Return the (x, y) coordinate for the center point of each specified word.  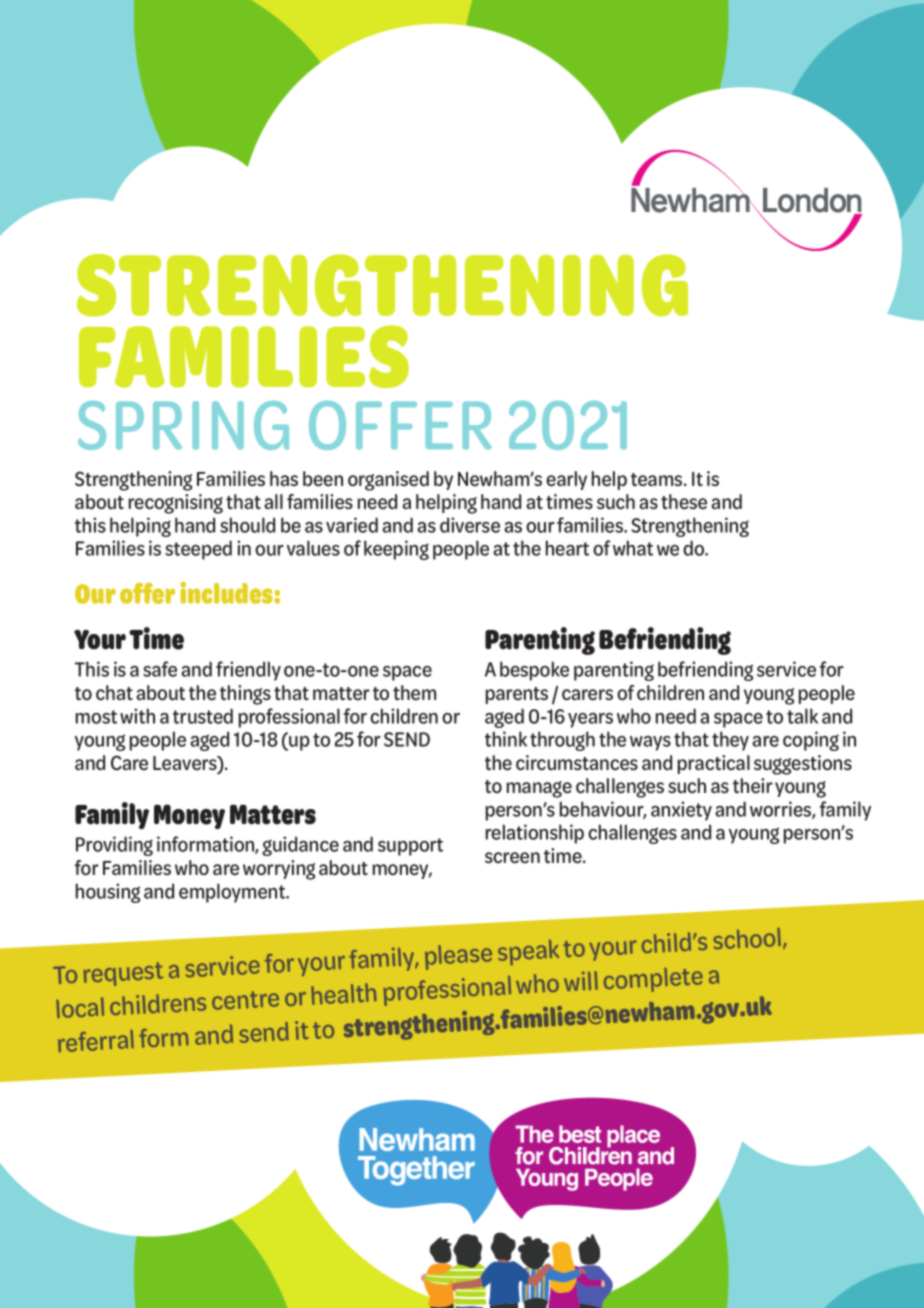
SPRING (183, 425)
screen (512, 858)
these (684, 502)
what (633, 548)
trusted (203, 716)
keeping (396, 550)
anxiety (681, 811)
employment (233, 893)
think (506, 739)
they (730, 741)
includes (226, 593)
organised (388, 481)
